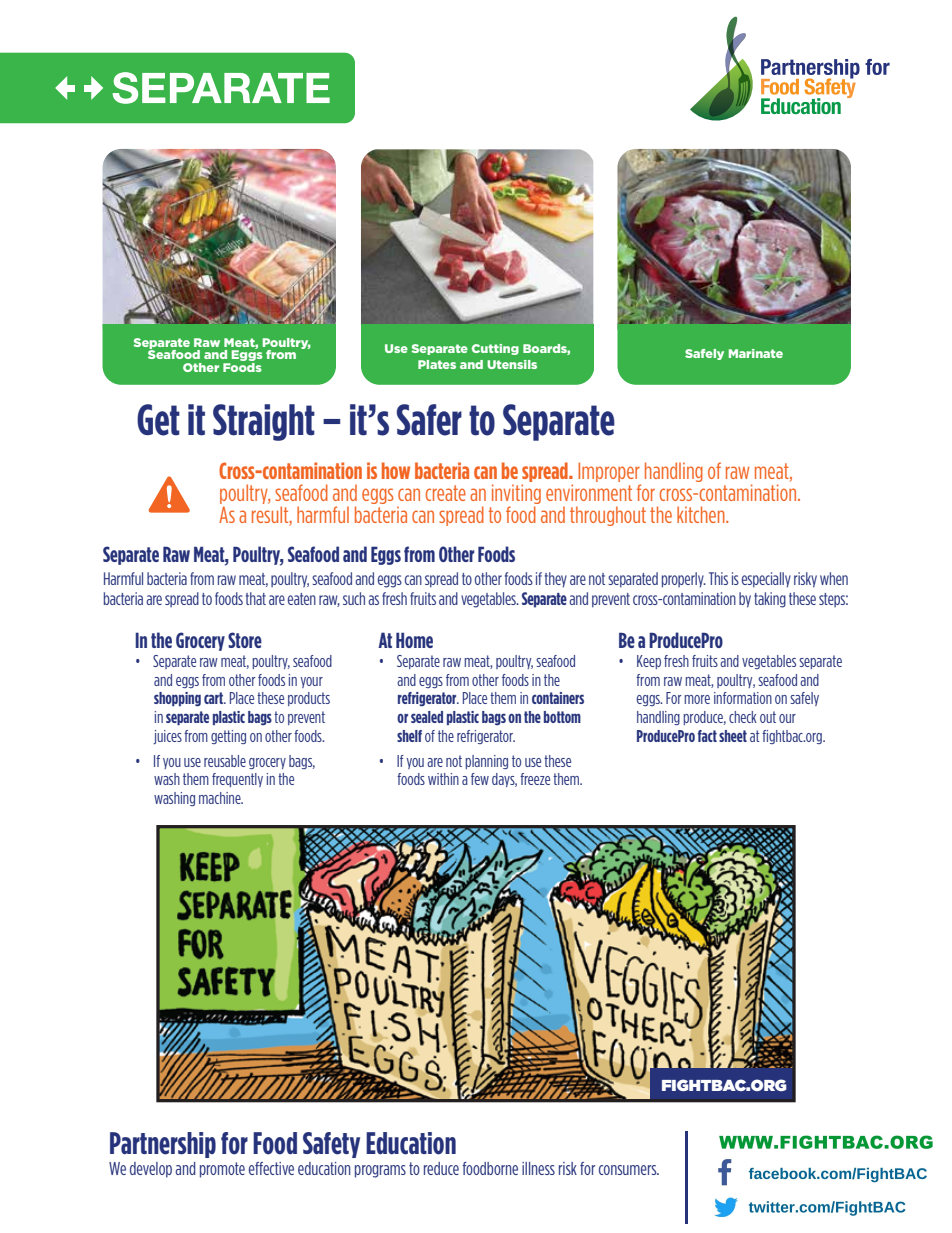 The image size is (952, 1233). Describe the element at coordinates (264, 422) in the image. I see `Straight` at that location.
